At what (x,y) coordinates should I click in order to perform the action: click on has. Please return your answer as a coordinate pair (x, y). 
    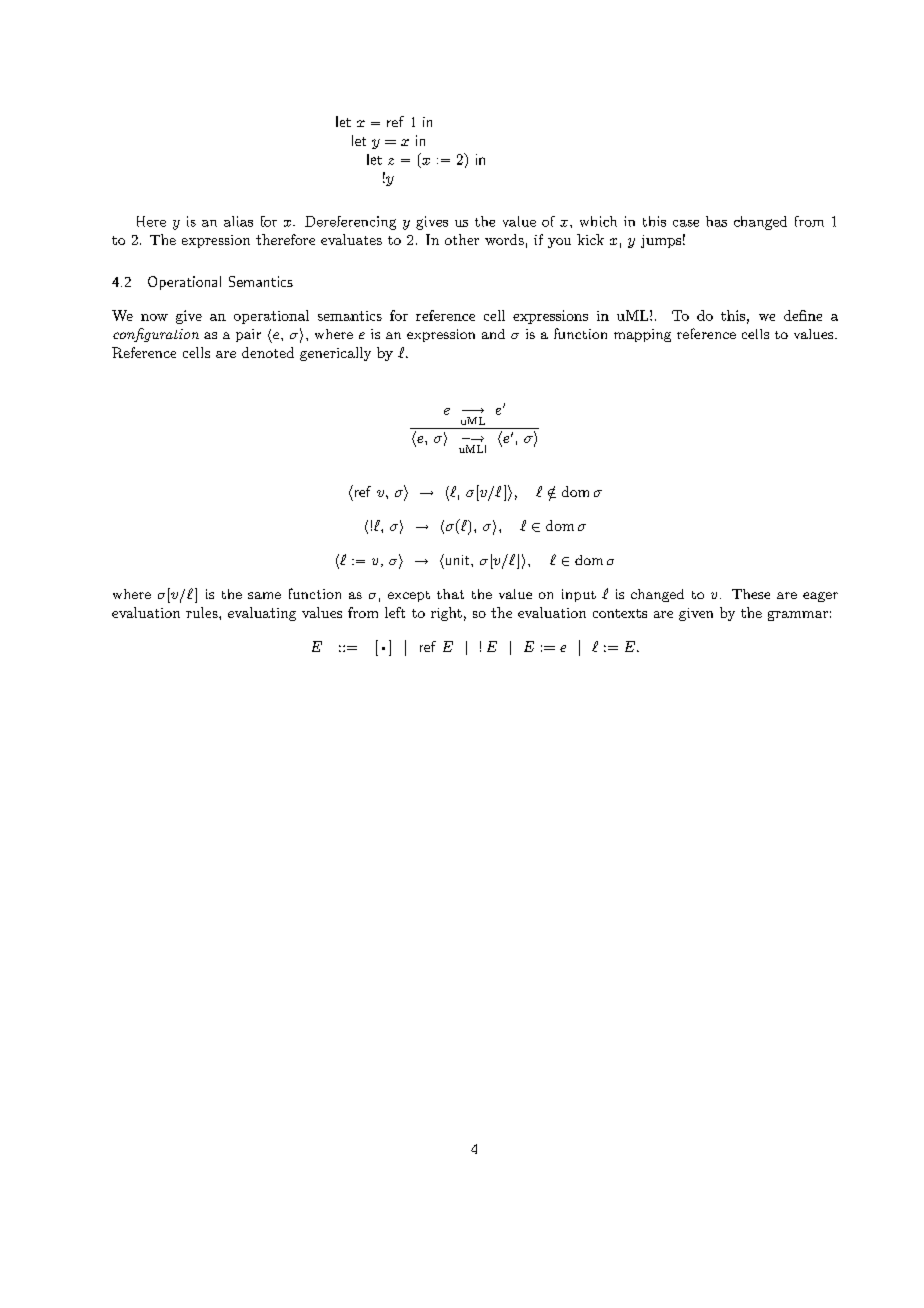
    Looking at the image, I should click on (716, 221).
